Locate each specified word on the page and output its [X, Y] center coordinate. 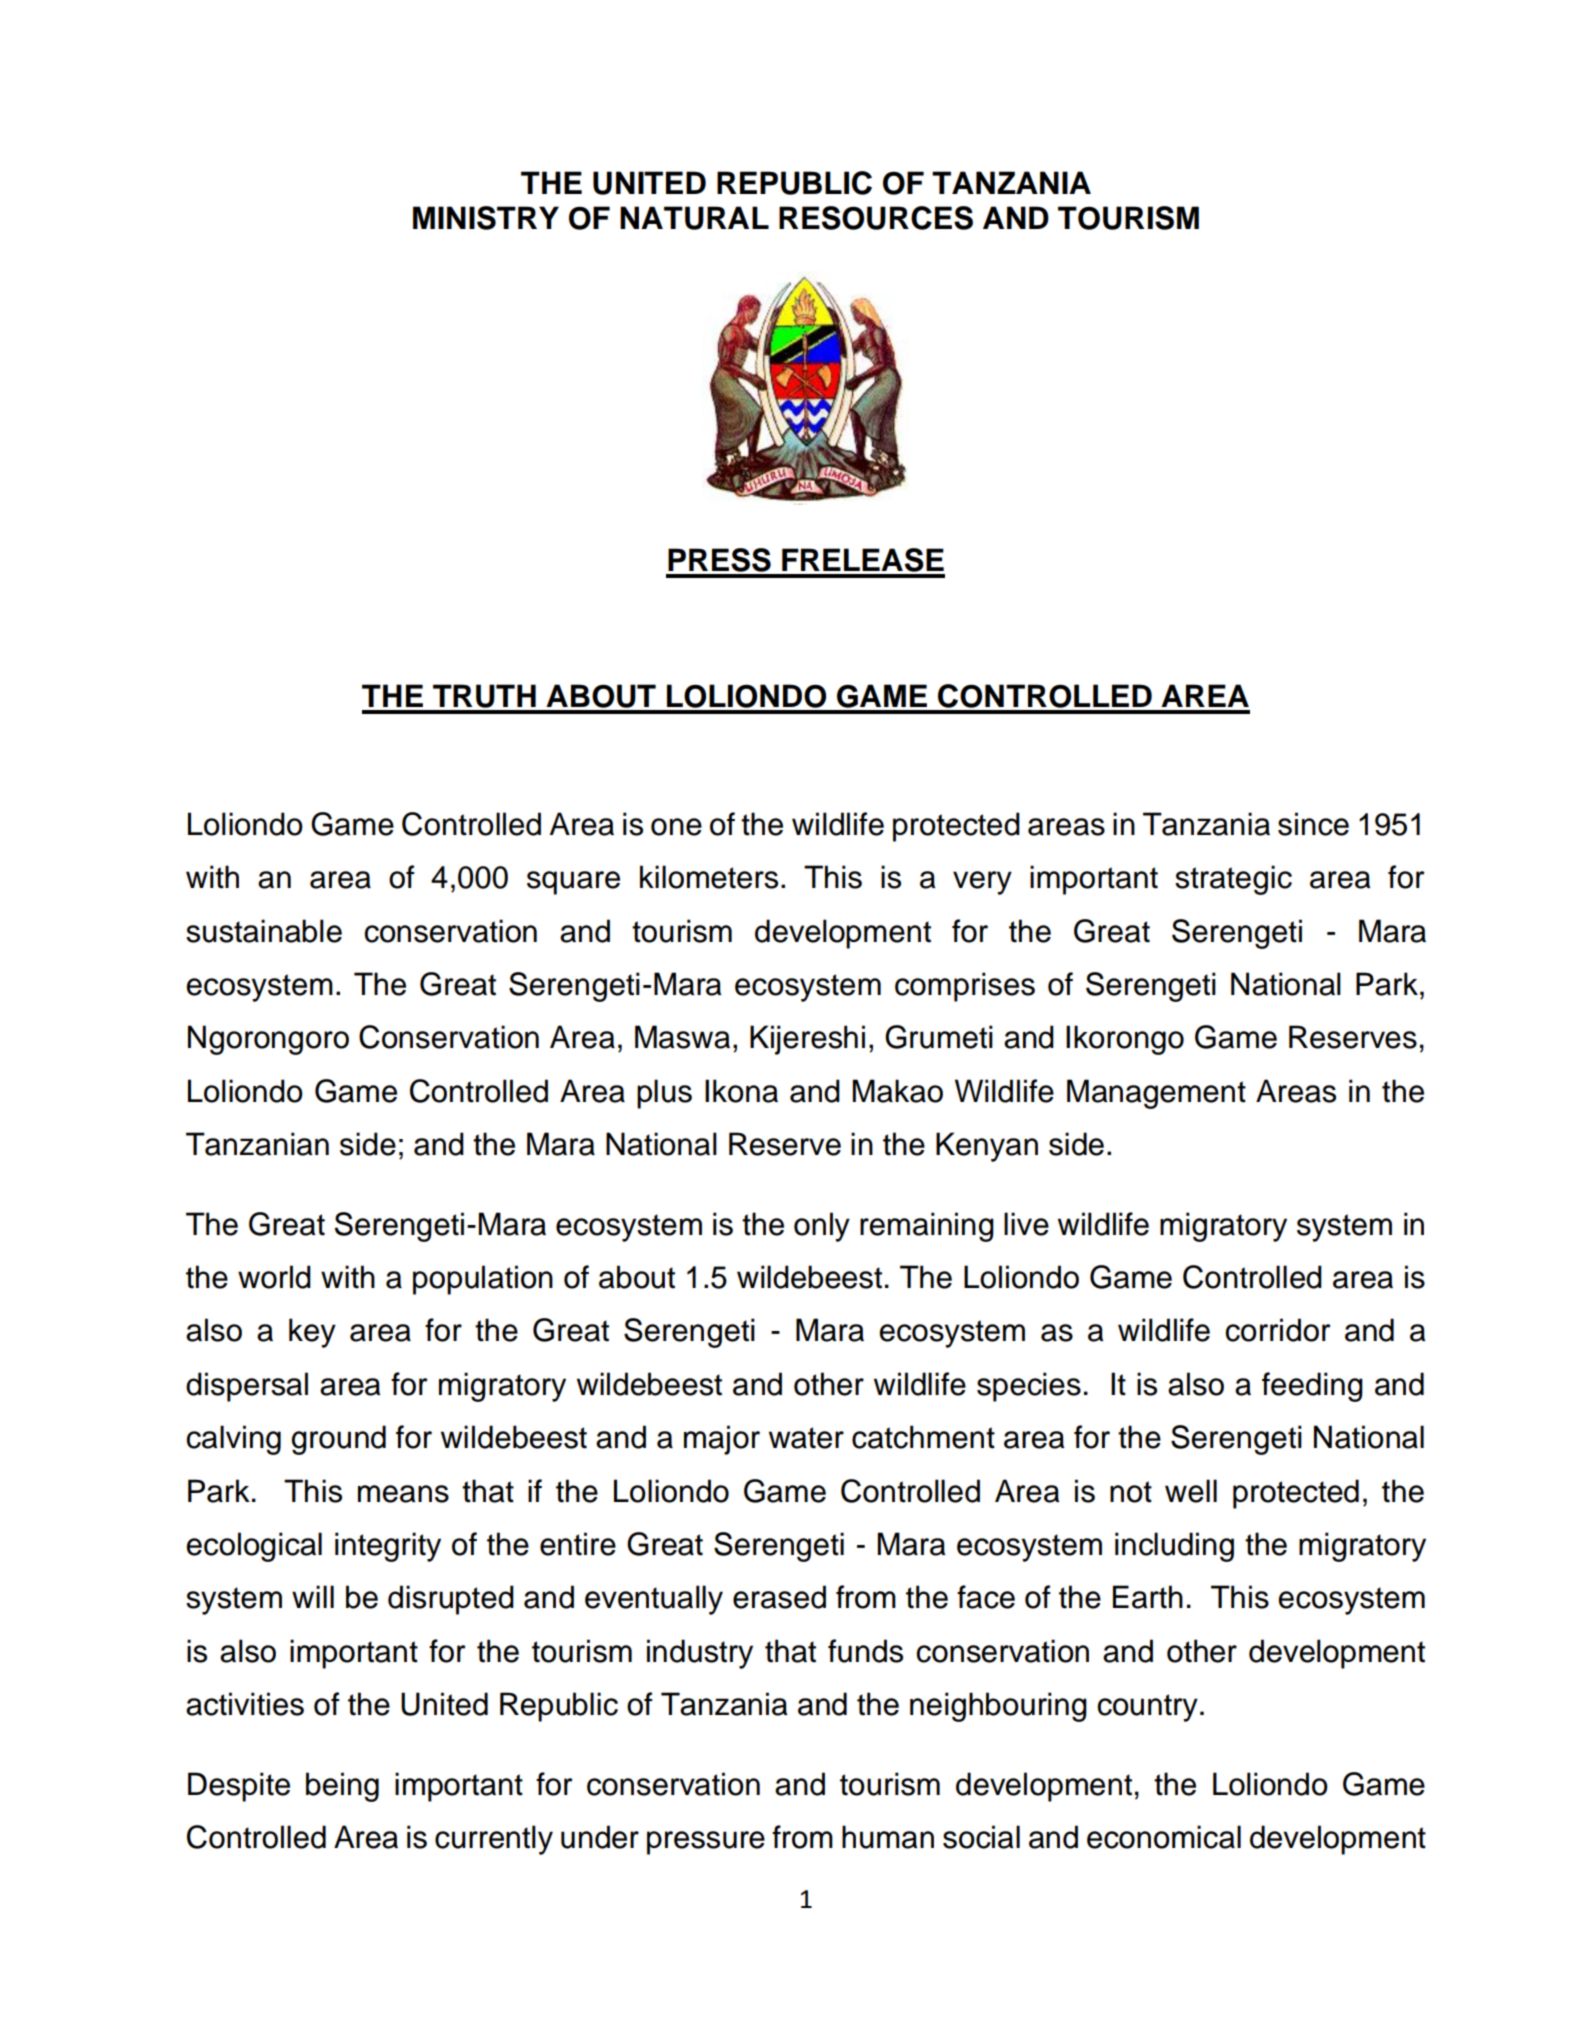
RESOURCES [876, 218]
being [342, 1787]
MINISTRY [486, 218]
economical [1164, 1837]
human [888, 1837]
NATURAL [694, 218]
